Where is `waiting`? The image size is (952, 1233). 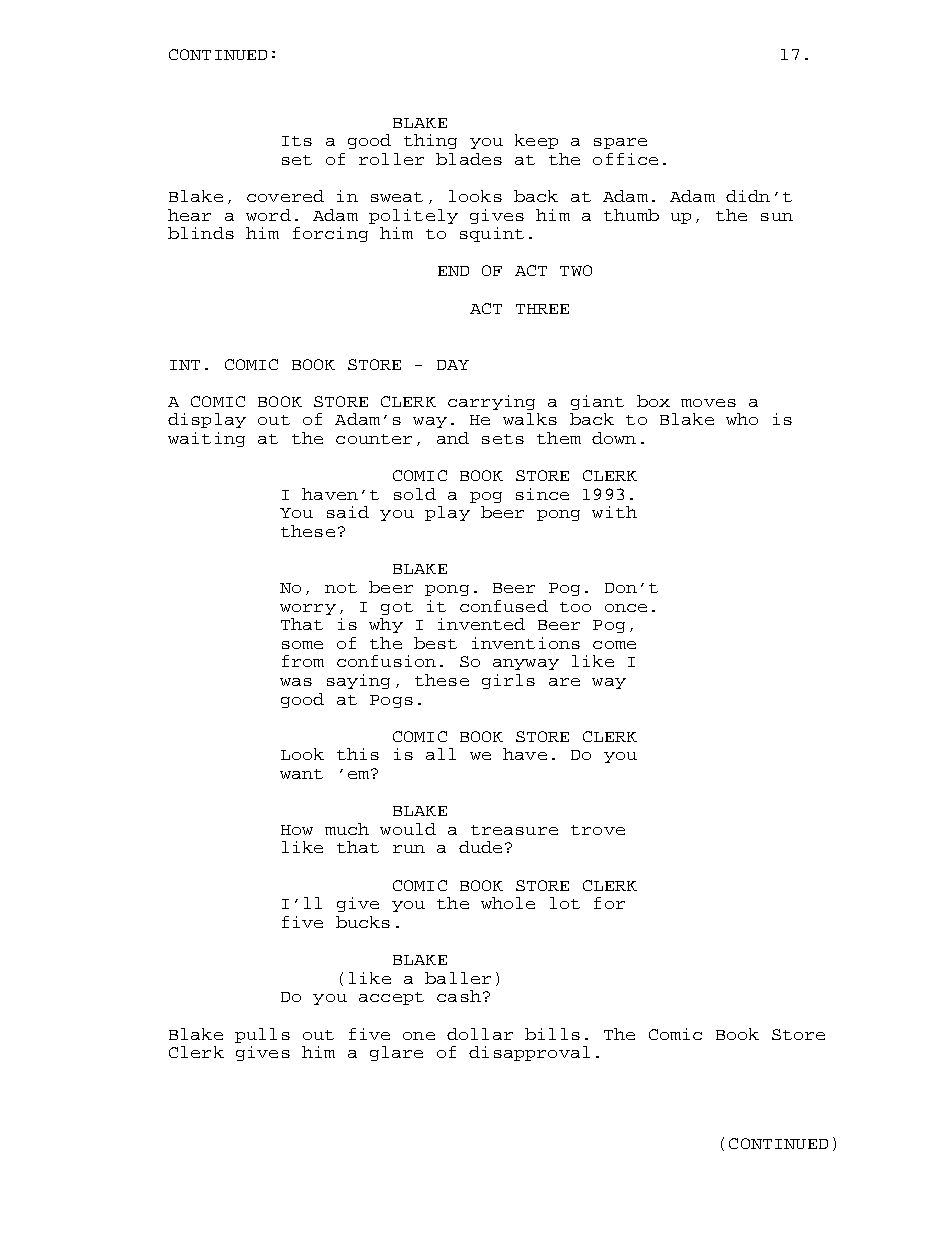
waiting is located at coordinates (206, 439).
